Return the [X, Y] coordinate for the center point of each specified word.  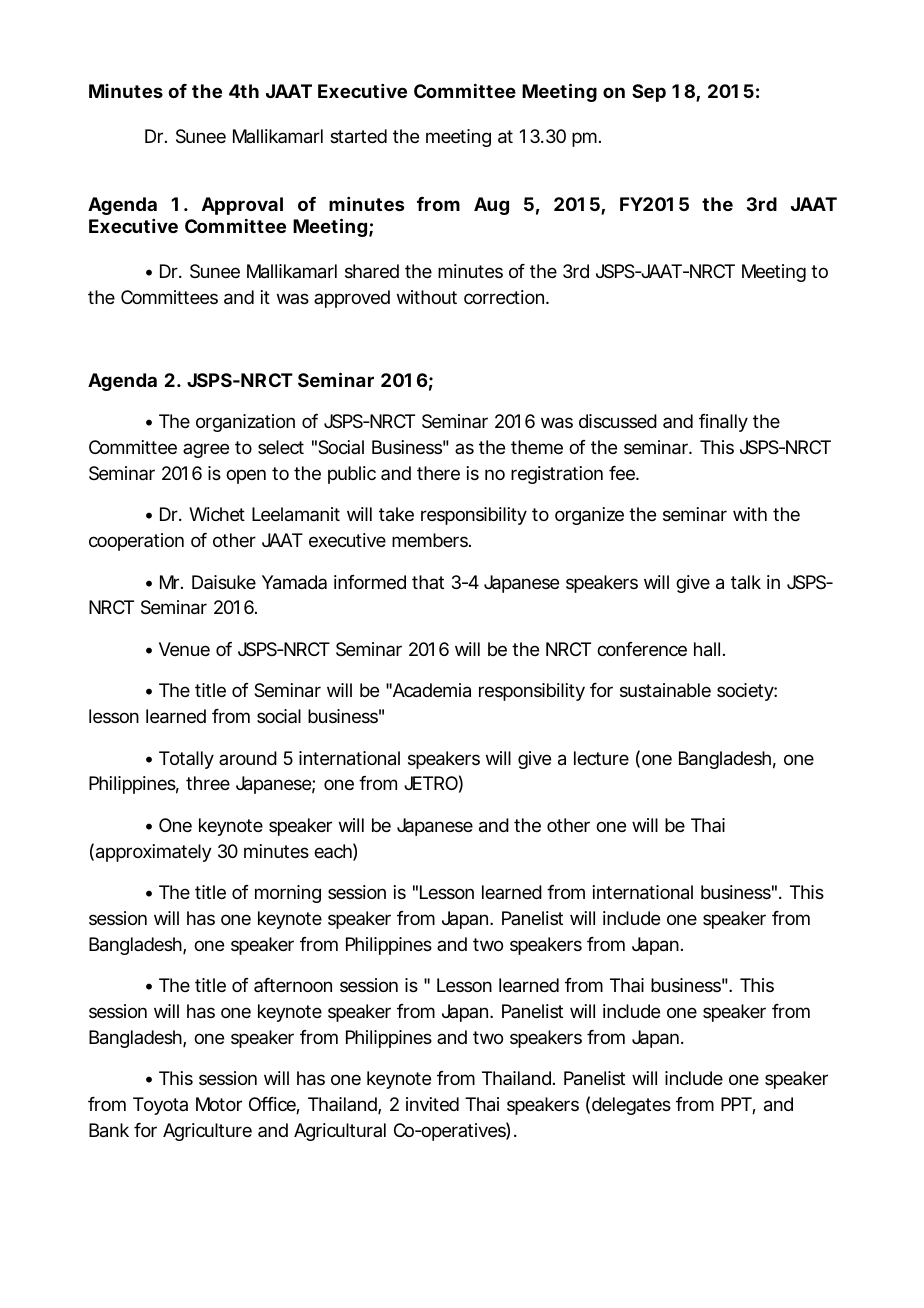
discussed [618, 421]
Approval [242, 206]
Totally [186, 760]
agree [206, 450]
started [358, 136]
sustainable [665, 690]
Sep [649, 93]
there [438, 473]
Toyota [160, 1106]
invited [432, 1104]
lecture [601, 758]
